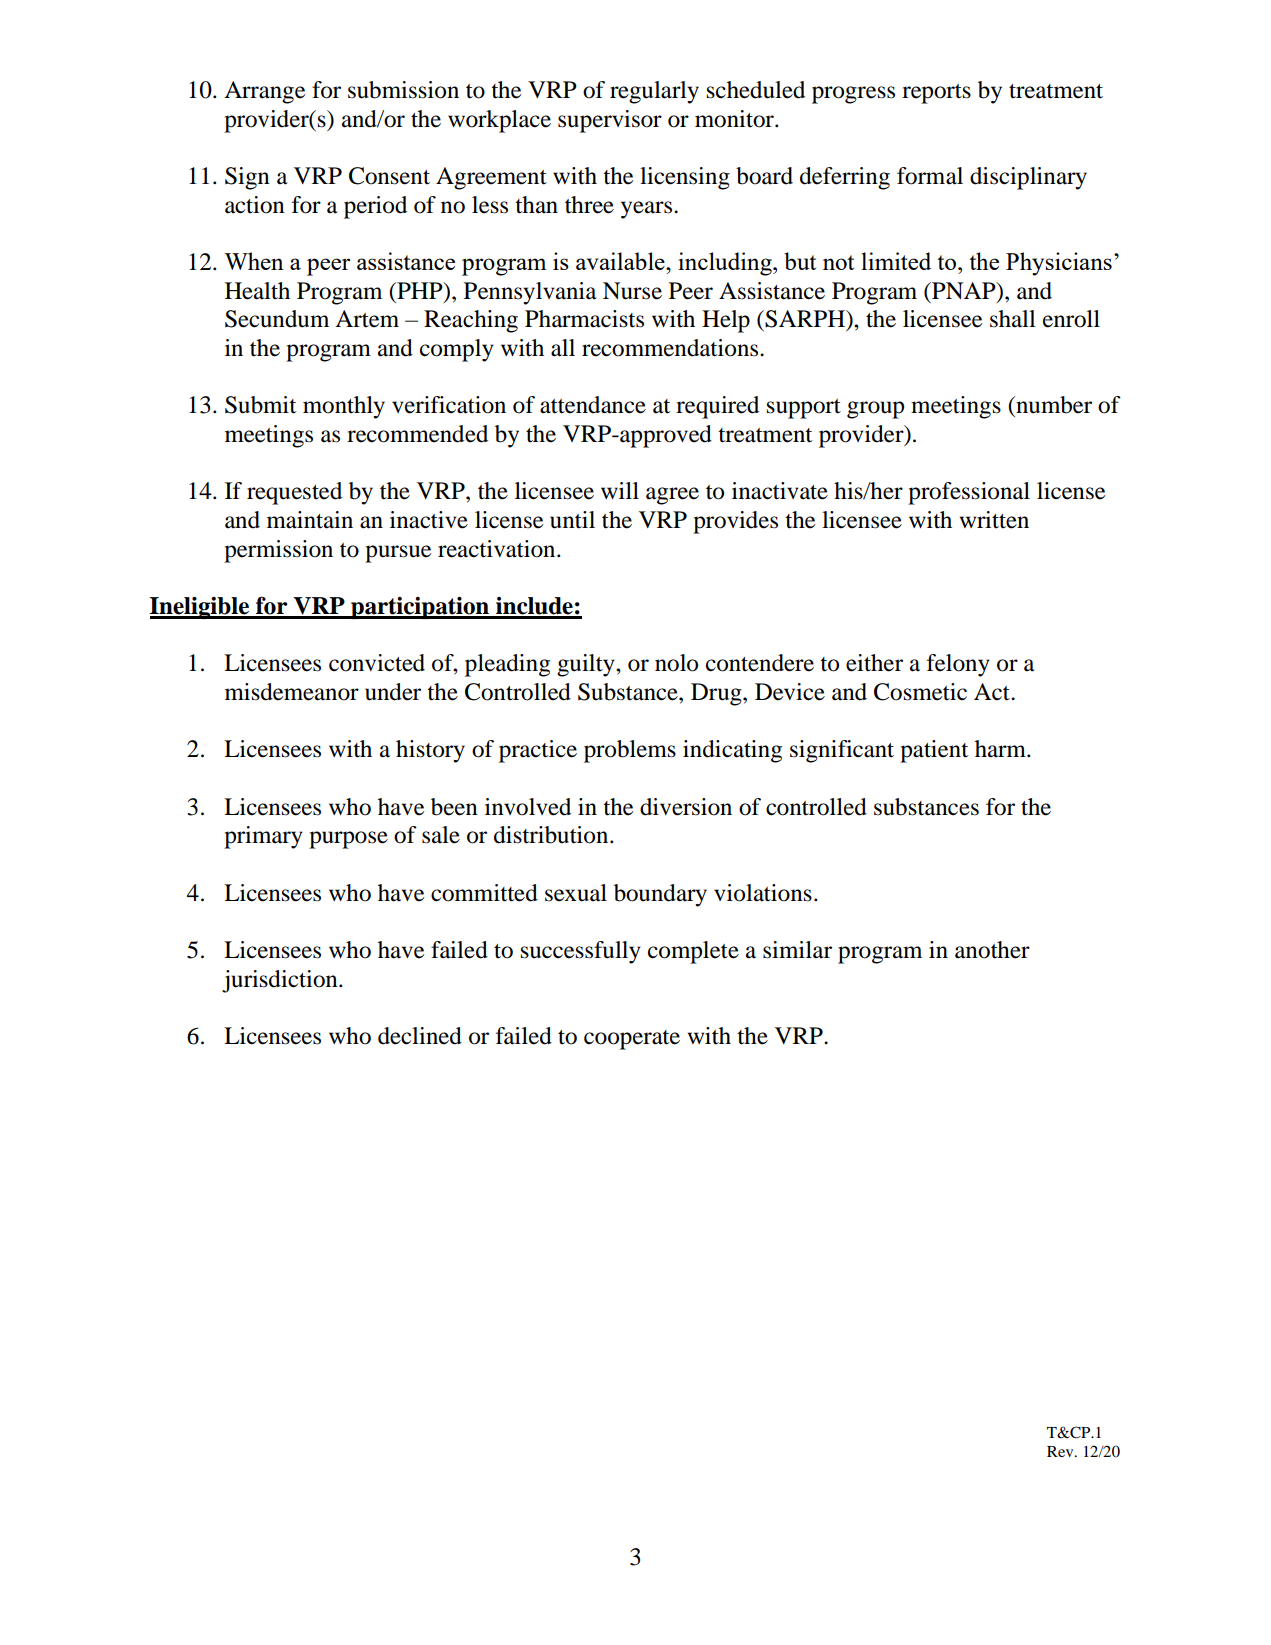 Image resolution: width=1271 pixels, height=1645 pixels. Describe the element at coordinates (610, 121) in the image. I see `supervisor` at that location.
